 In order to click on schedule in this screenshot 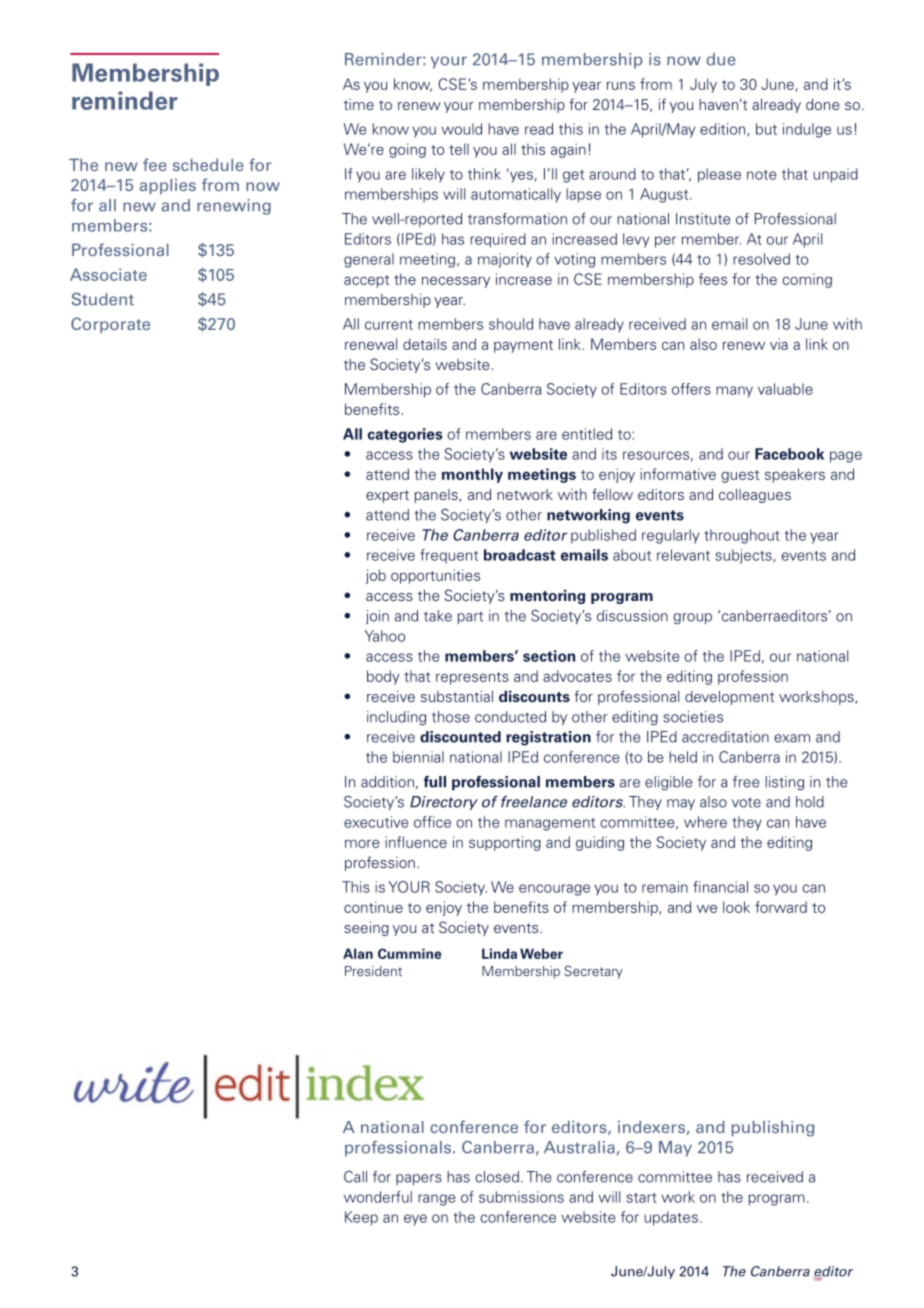, I will do `click(208, 164)`.
